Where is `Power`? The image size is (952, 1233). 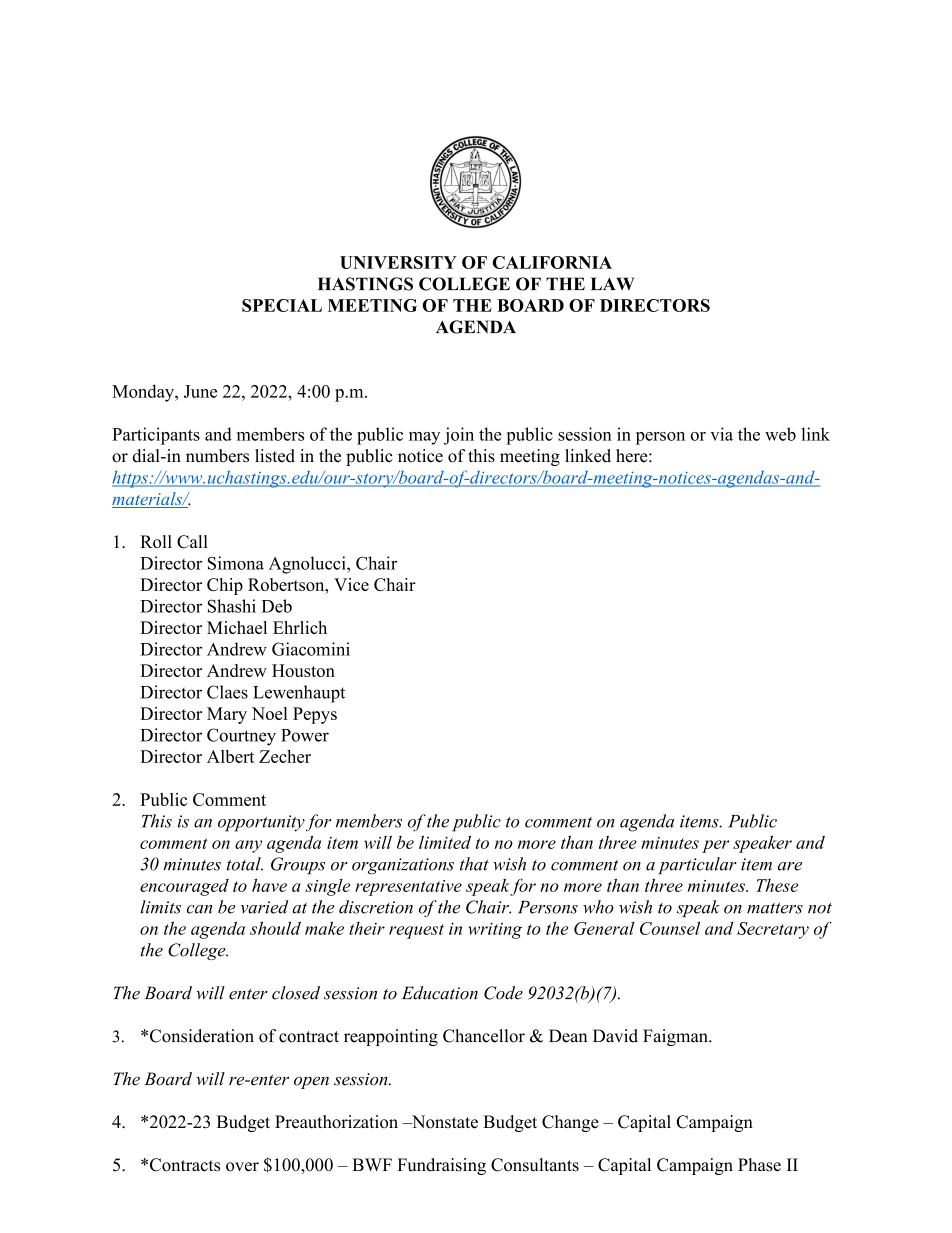
Power is located at coordinates (305, 735).
